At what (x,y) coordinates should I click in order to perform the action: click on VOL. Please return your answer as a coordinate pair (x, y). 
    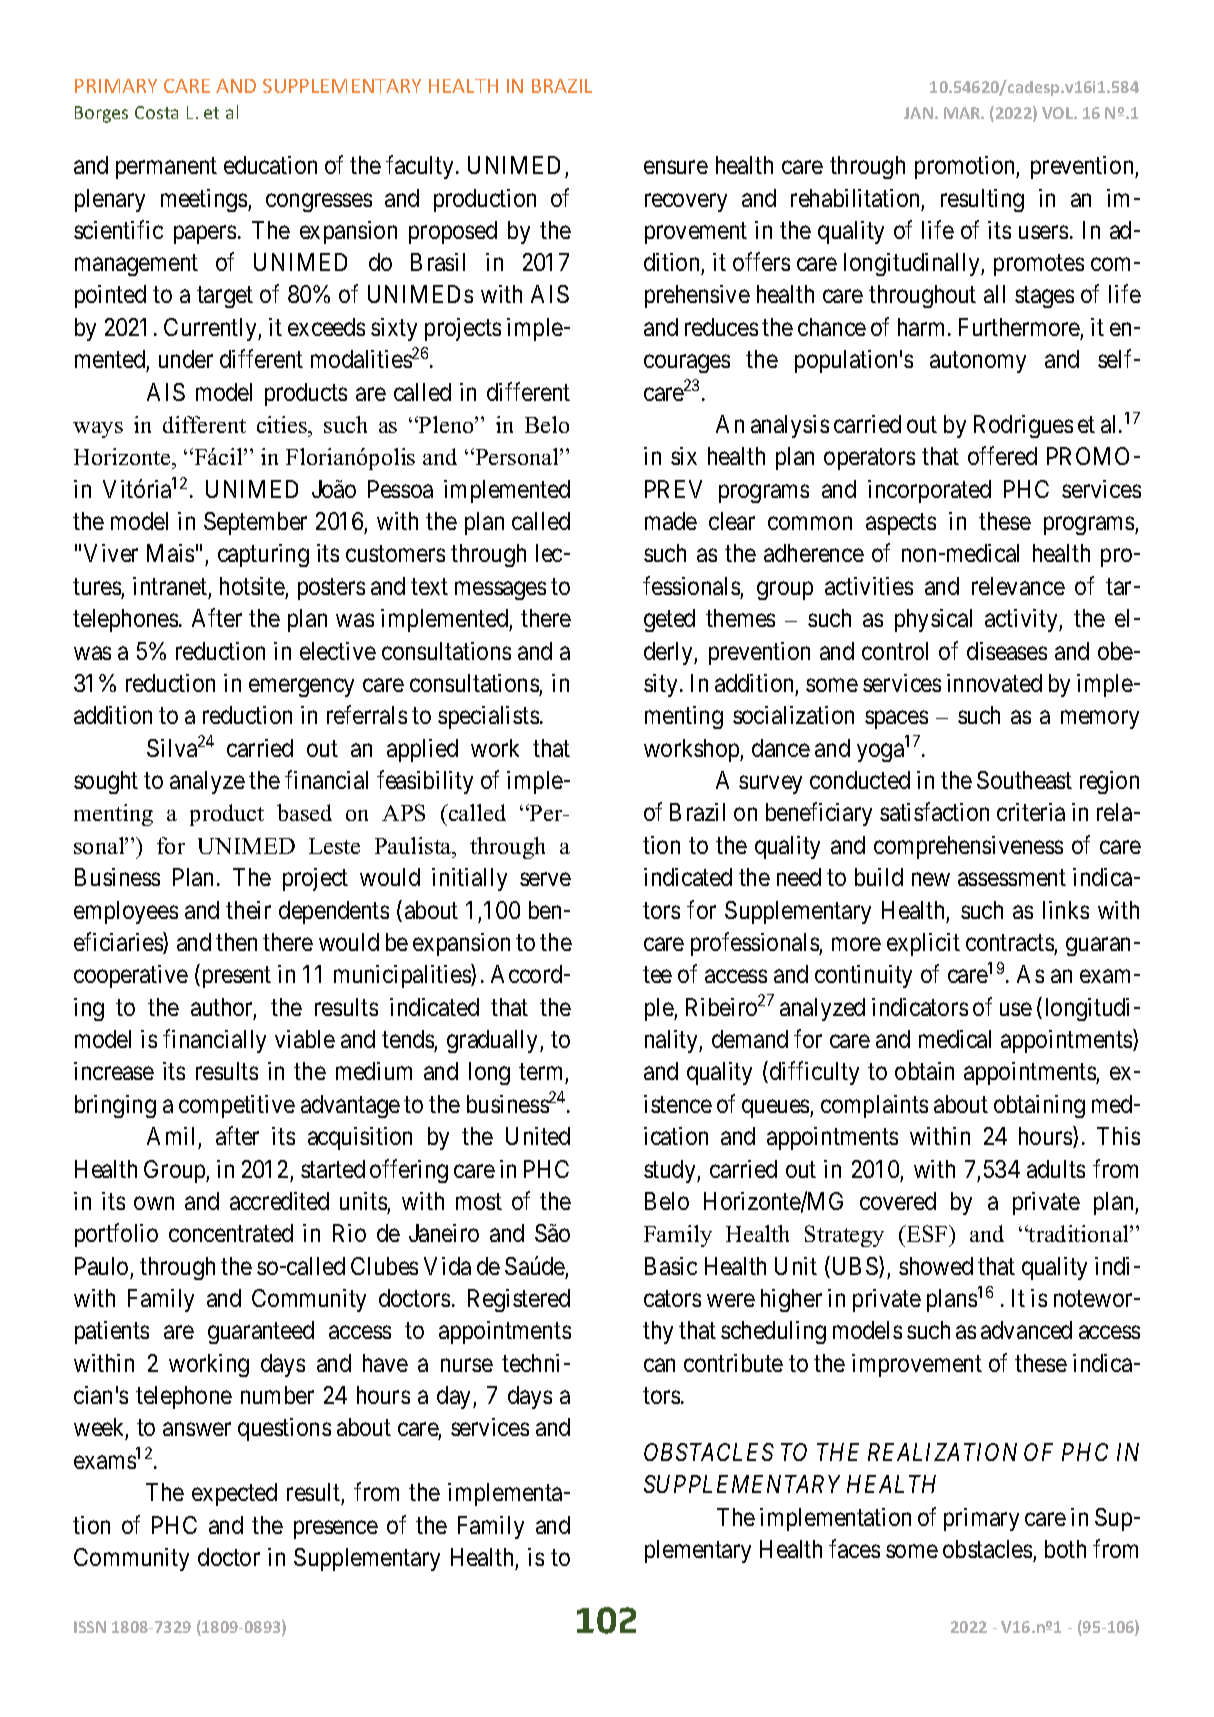
    Looking at the image, I should click on (1058, 113).
